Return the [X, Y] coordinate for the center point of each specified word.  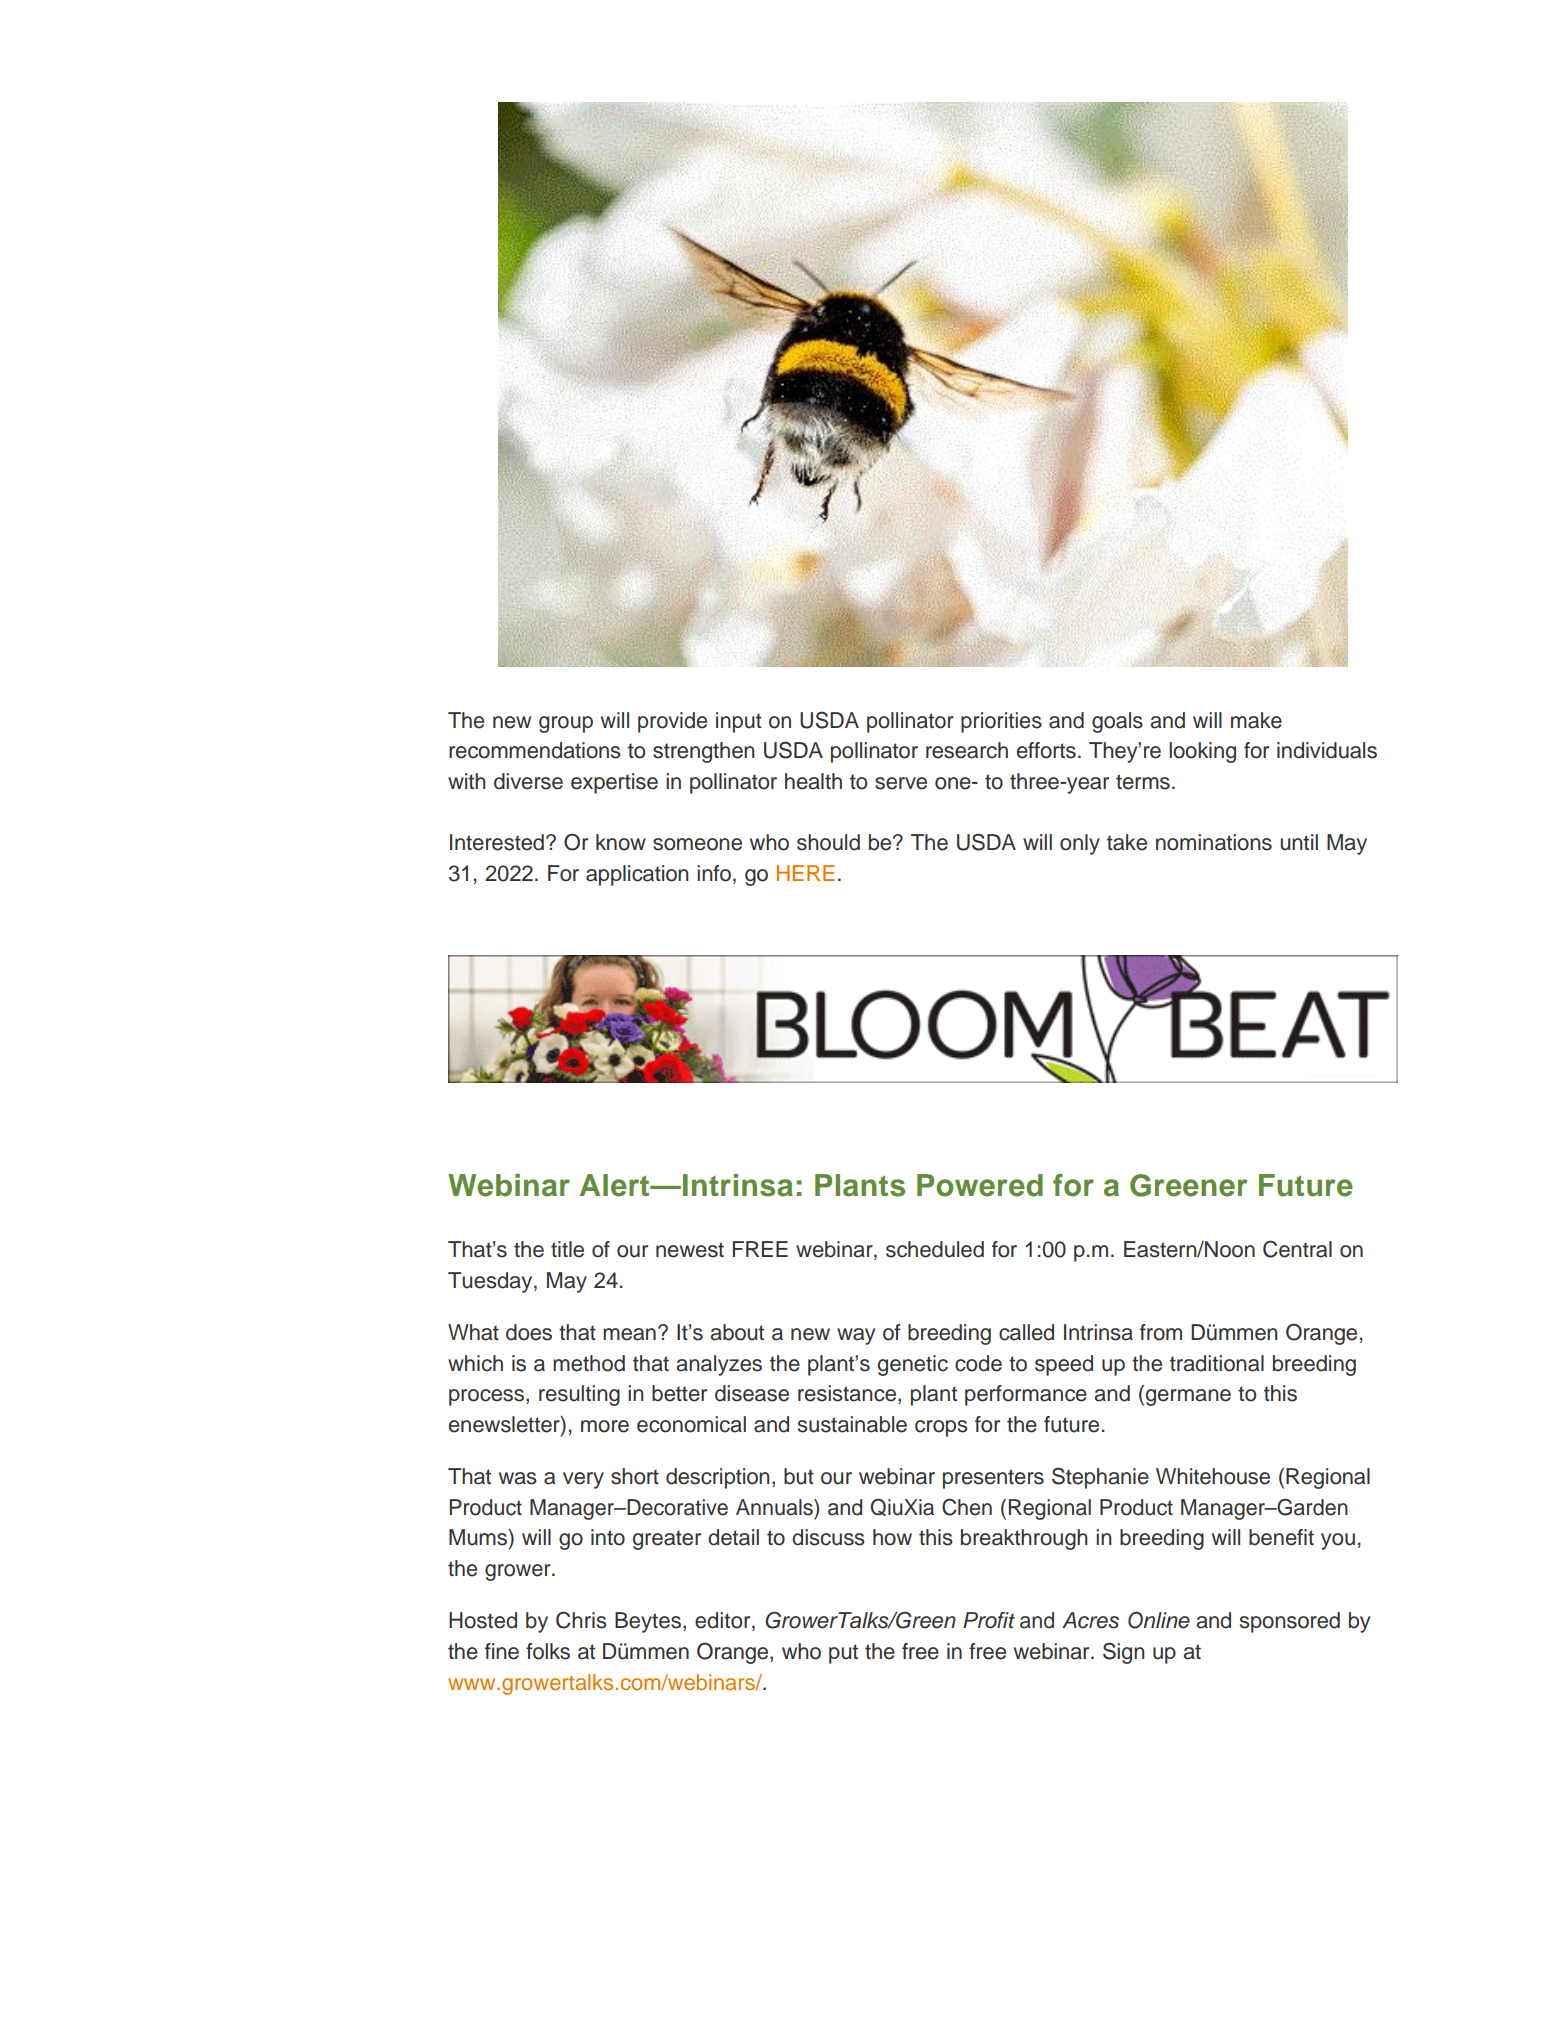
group [566, 724]
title [567, 1249]
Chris [581, 1620]
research [967, 750]
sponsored [1290, 1622]
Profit [989, 1620]
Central [1297, 1249]
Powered [980, 1185]
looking [1202, 752]
